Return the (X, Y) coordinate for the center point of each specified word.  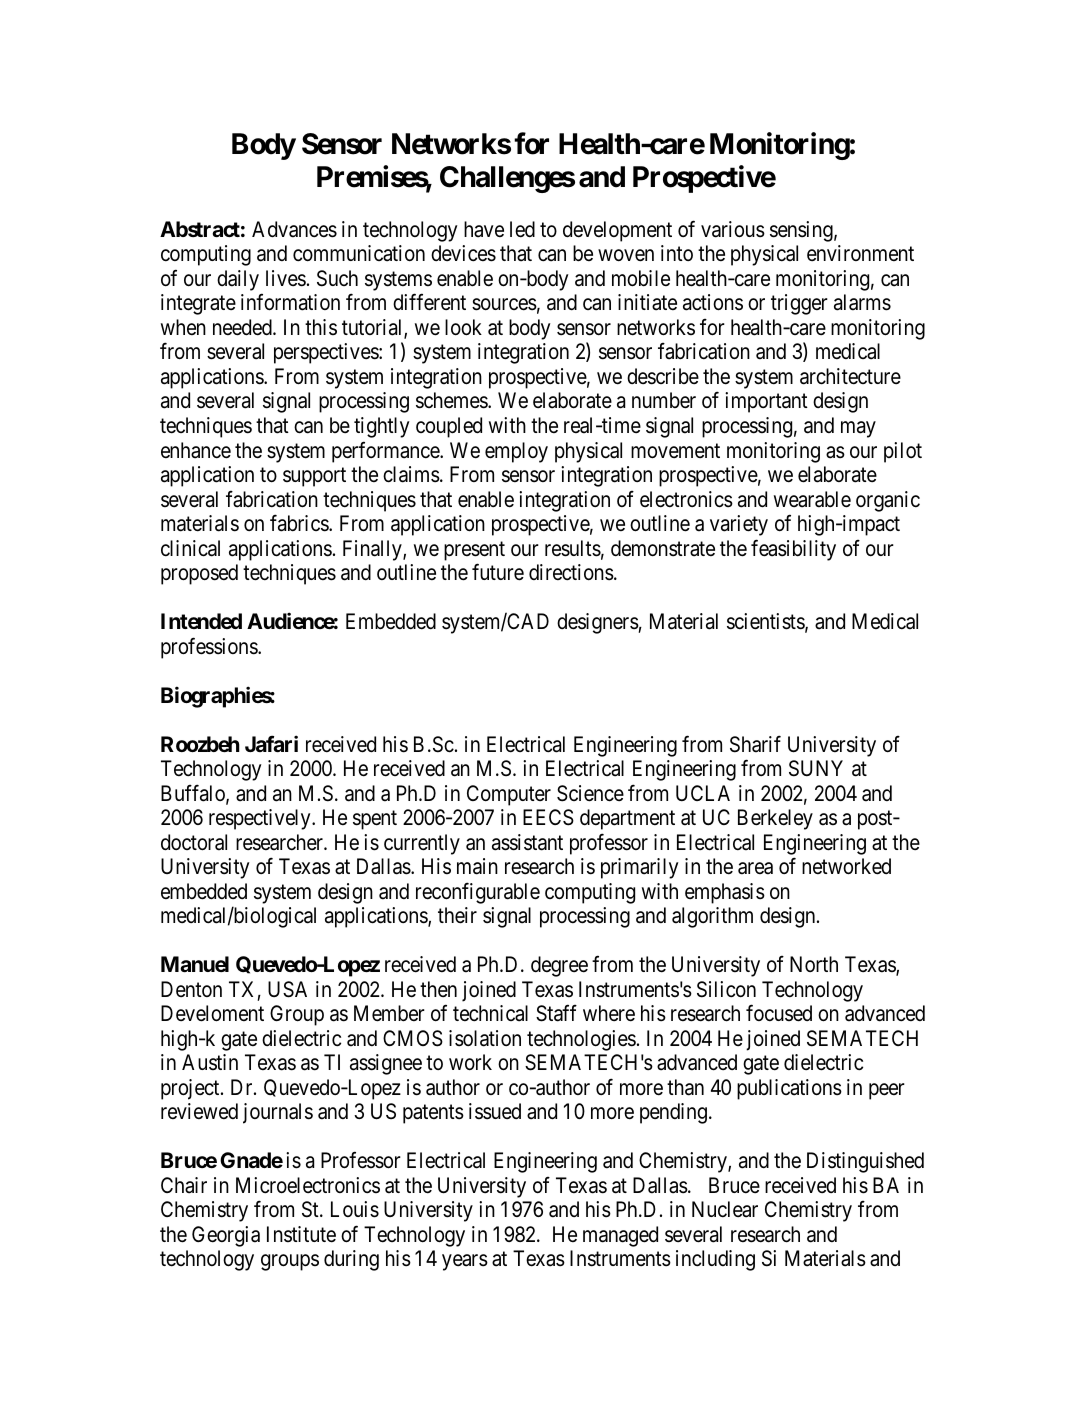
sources (504, 305)
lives (286, 278)
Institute (301, 1234)
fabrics (300, 523)
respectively (261, 819)
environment (860, 253)
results (573, 548)
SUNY (816, 768)
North (814, 964)
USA (287, 989)
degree (559, 966)
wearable (812, 499)
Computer (509, 795)
